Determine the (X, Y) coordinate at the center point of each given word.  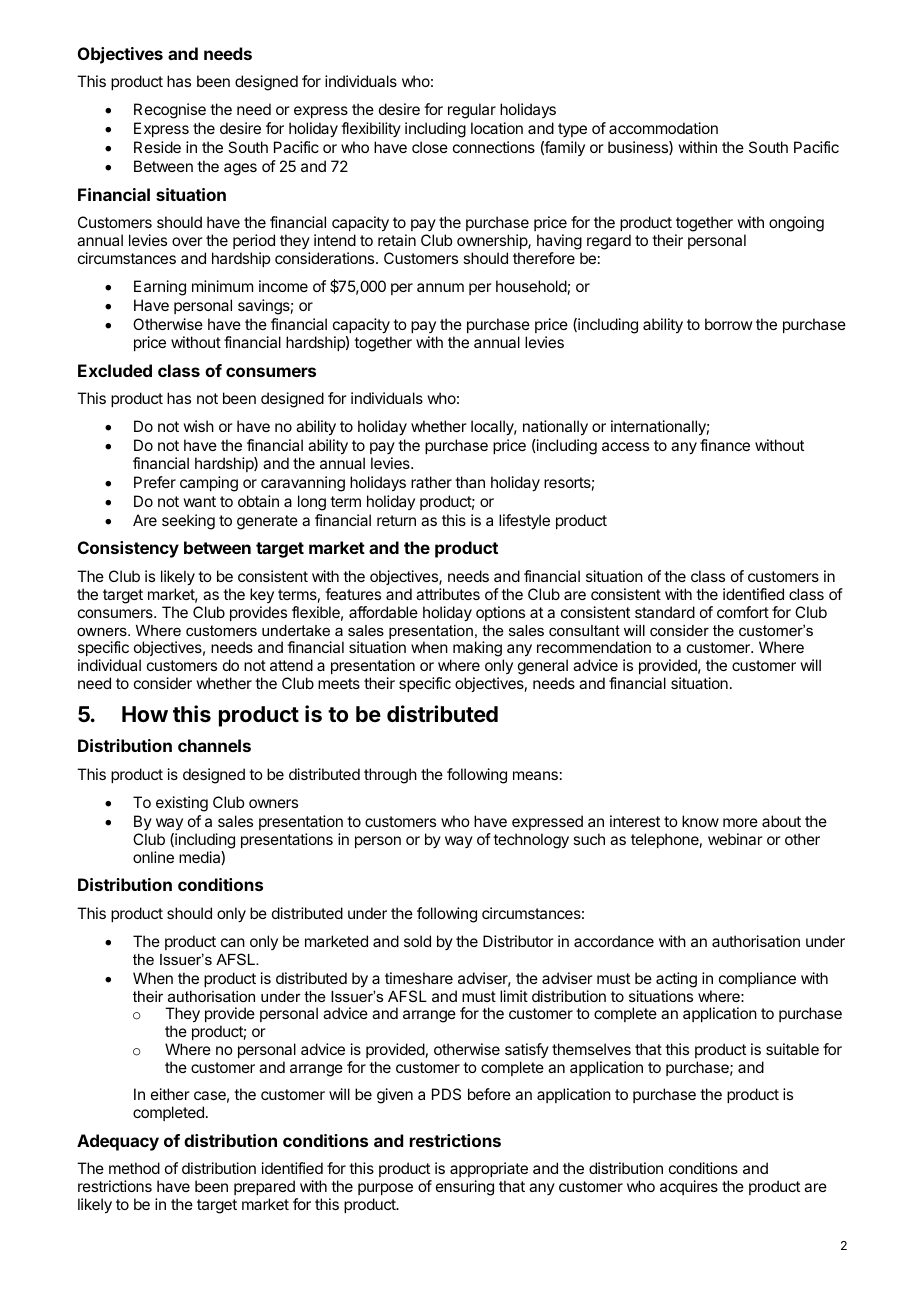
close (430, 147)
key (262, 595)
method (134, 1168)
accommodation (663, 128)
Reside (157, 147)
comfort (743, 612)
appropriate (489, 1169)
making (478, 650)
